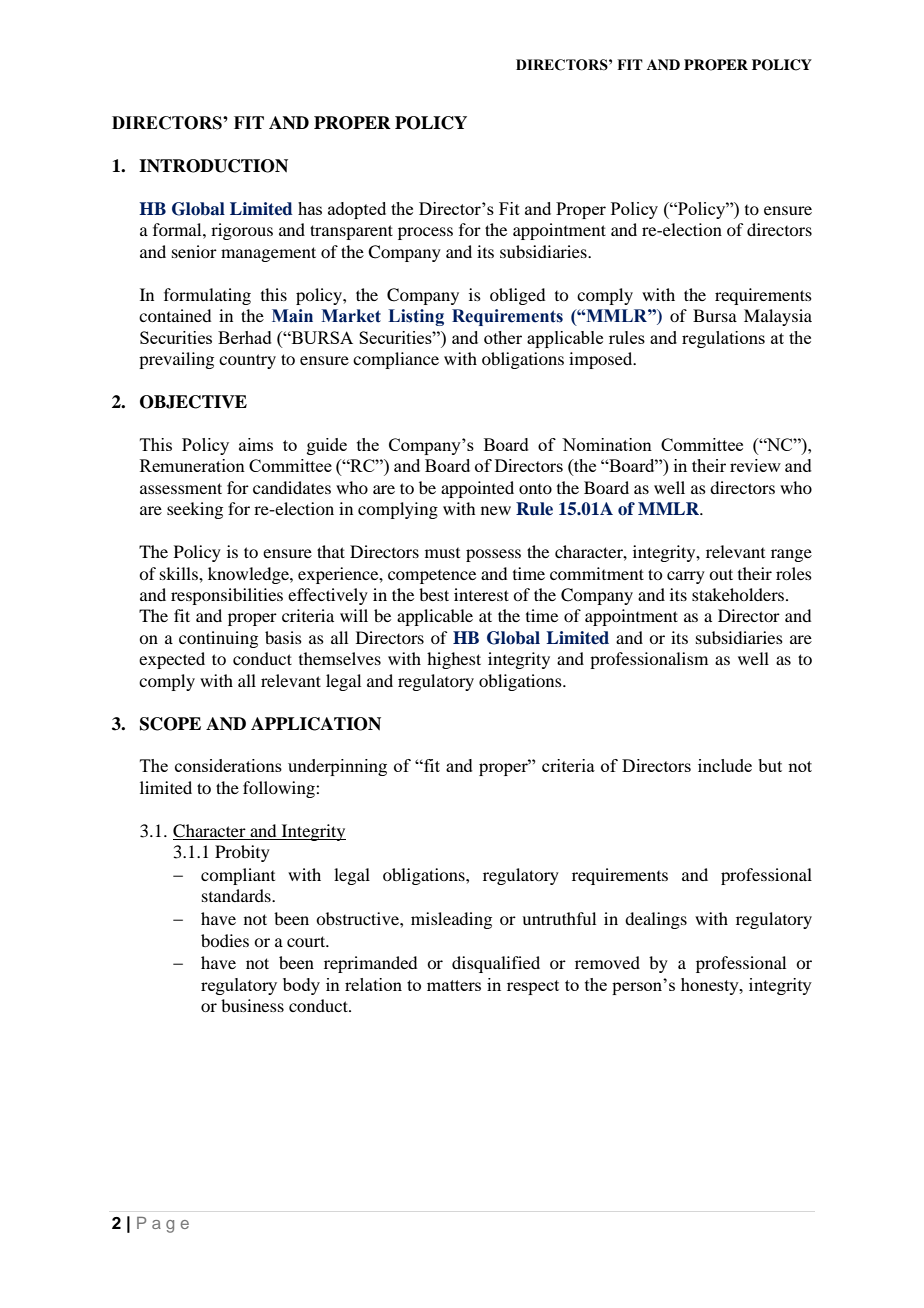 The image size is (924, 1308). I want to click on knowledge, so click(249, 575).
